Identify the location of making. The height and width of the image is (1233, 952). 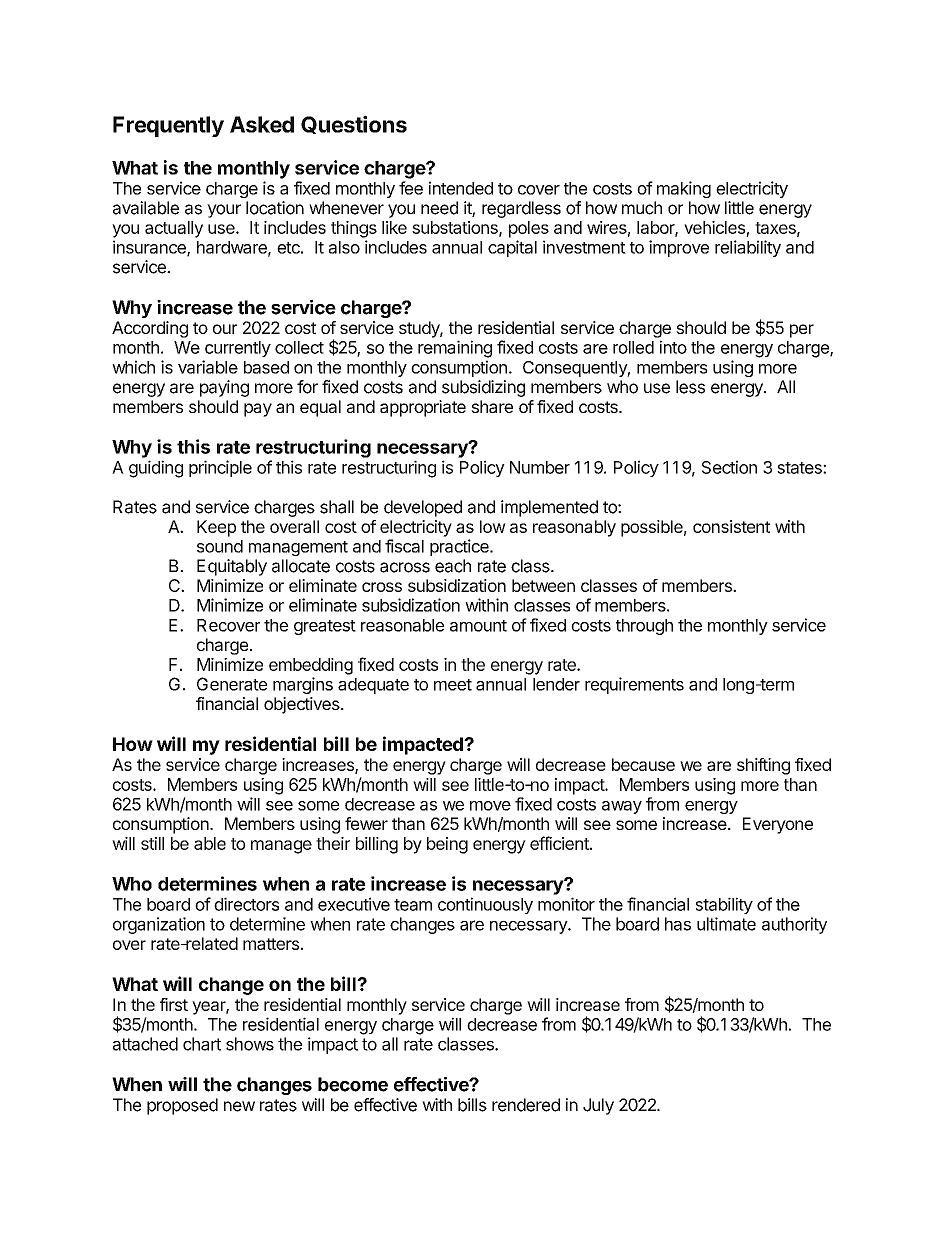
(684, 189).
